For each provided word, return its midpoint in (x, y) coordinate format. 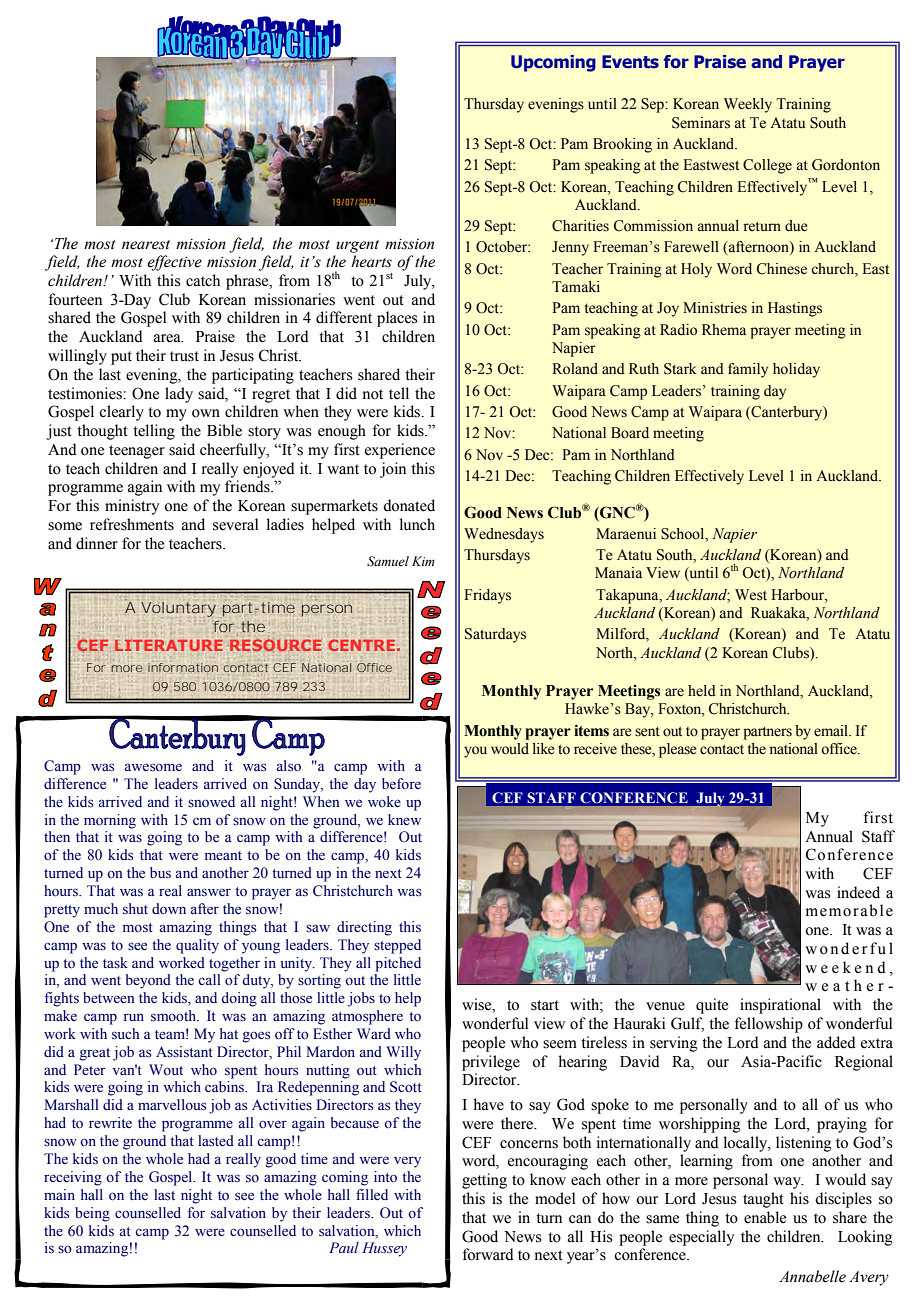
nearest (146, 245)
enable (765, 1217)
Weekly (748, 105)
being (92, 1214)
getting (484, 1181)
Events (630, 62)
